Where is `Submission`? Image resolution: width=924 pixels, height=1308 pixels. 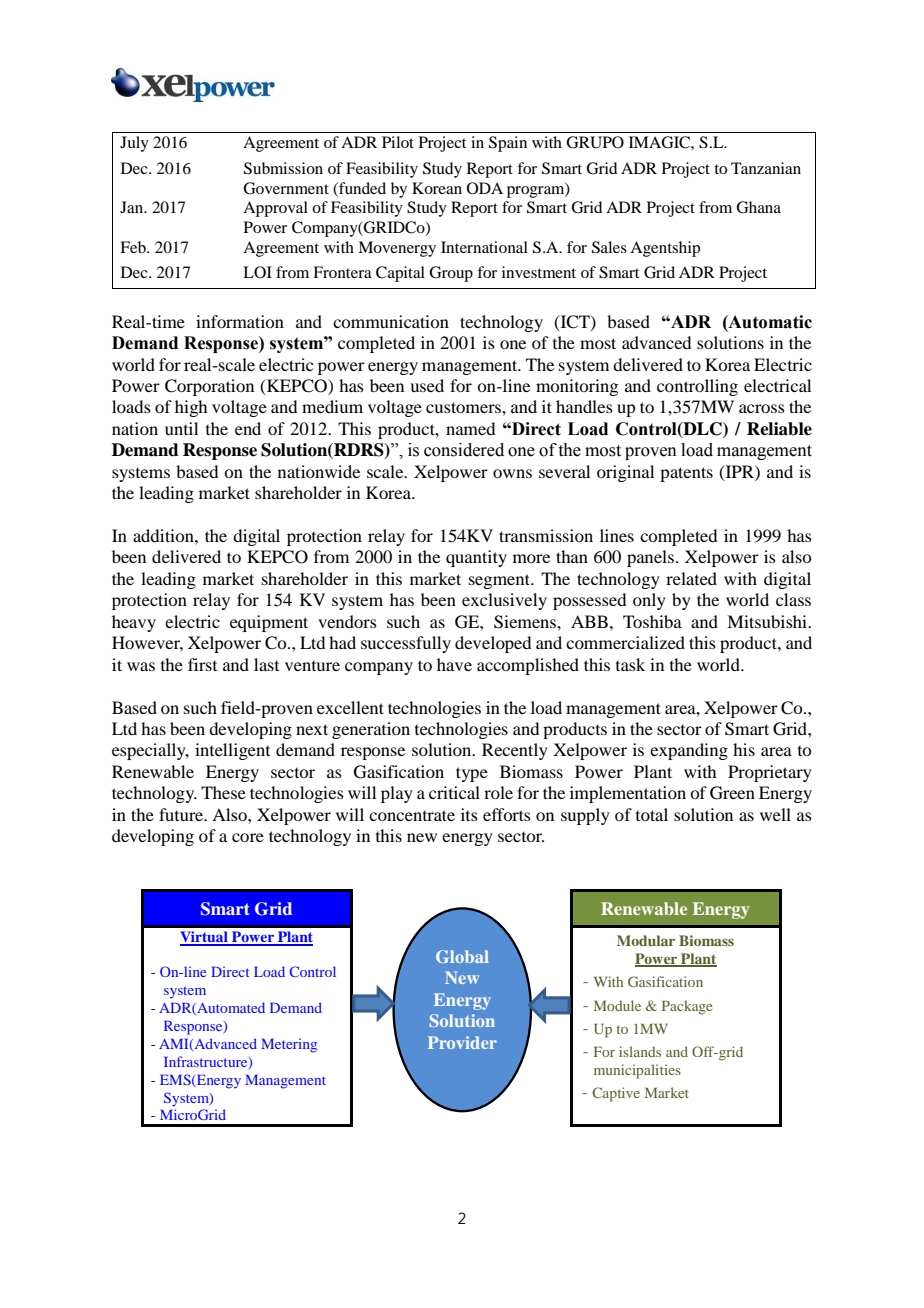 Submission is located at coordinates (283, 168).
